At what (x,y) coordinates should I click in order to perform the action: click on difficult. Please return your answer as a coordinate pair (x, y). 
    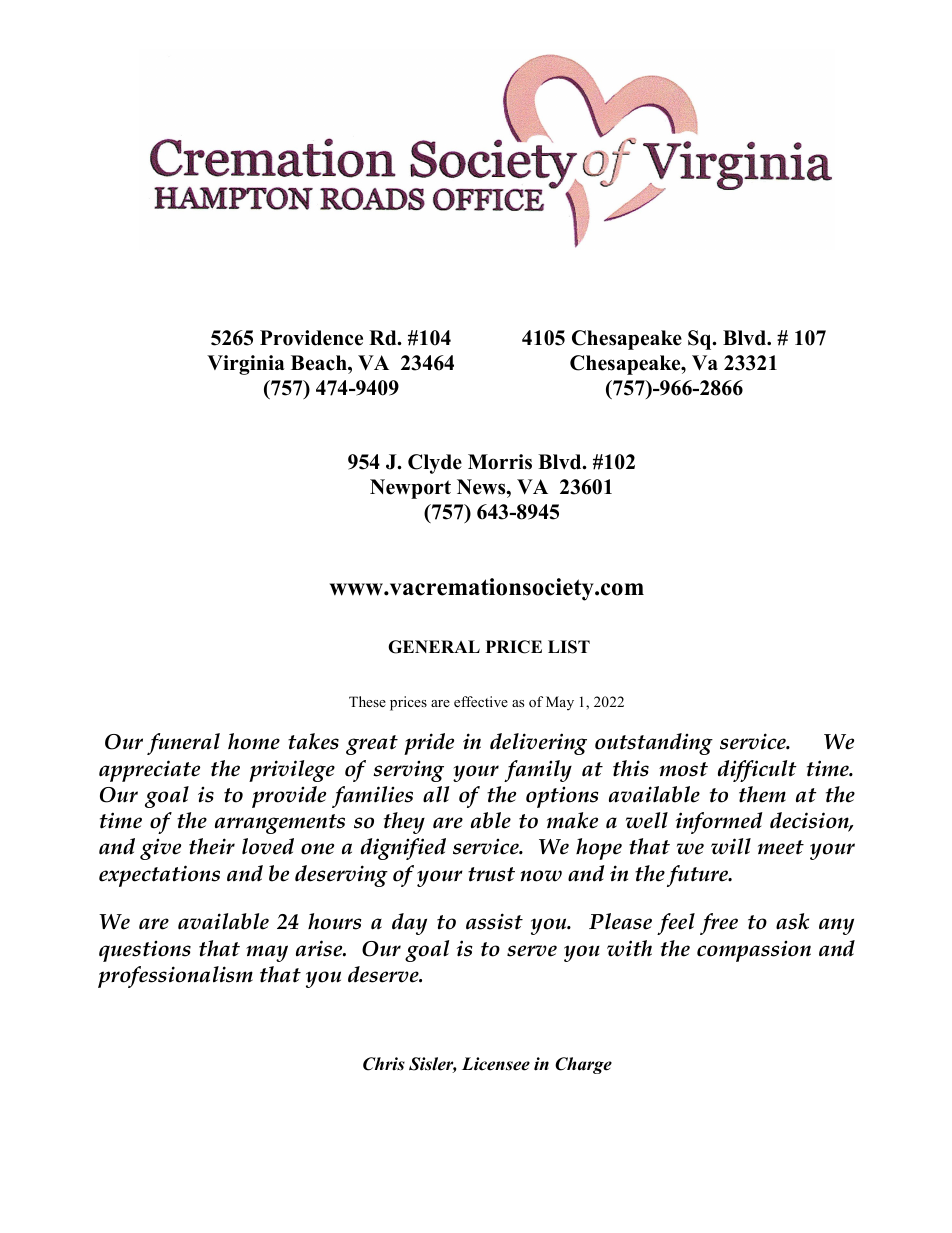
    Looking at the image, I should click on (757, 771).
